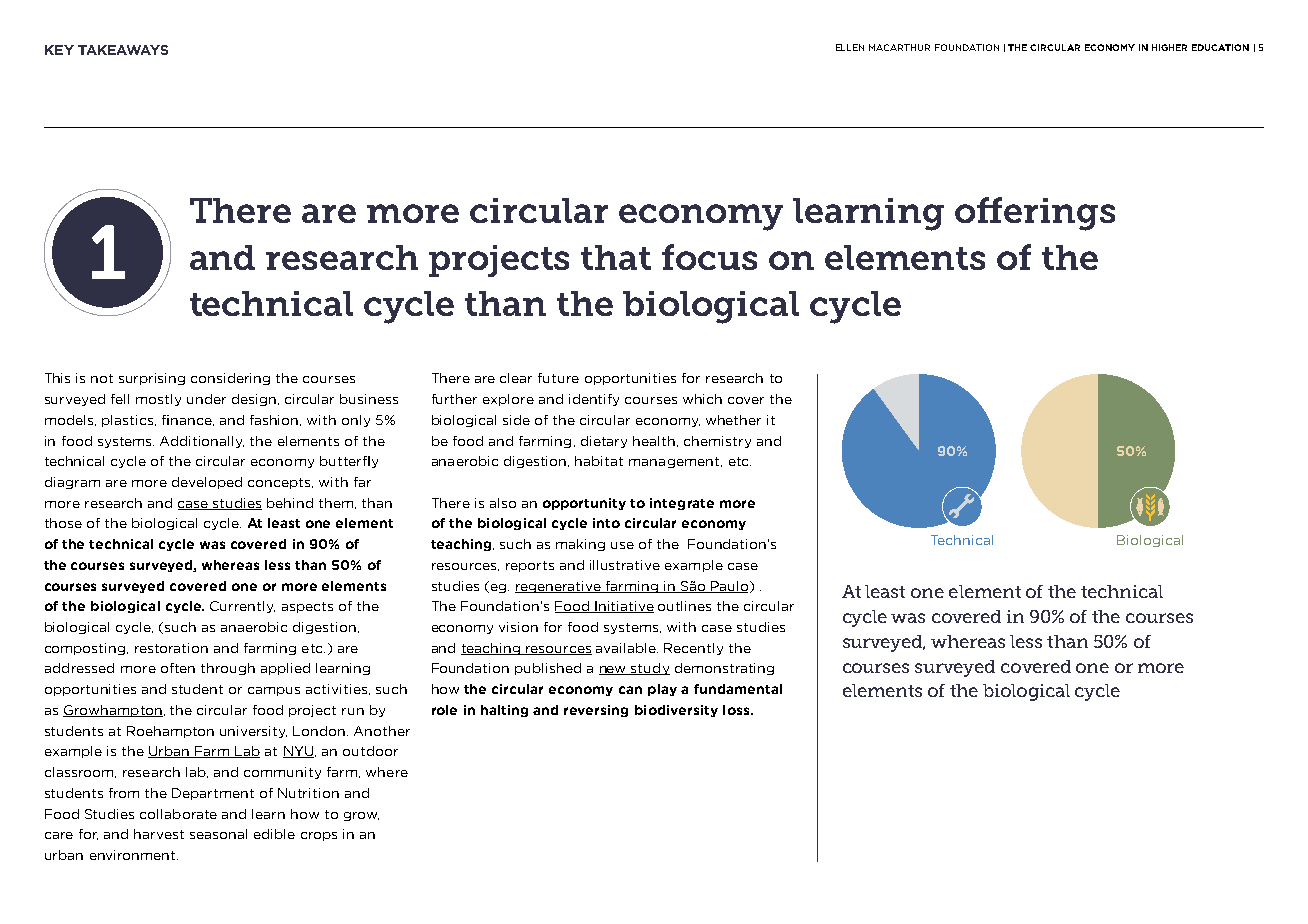 This screenshot has height=924, width=1308. I want to click on that, so click(616, 257).
